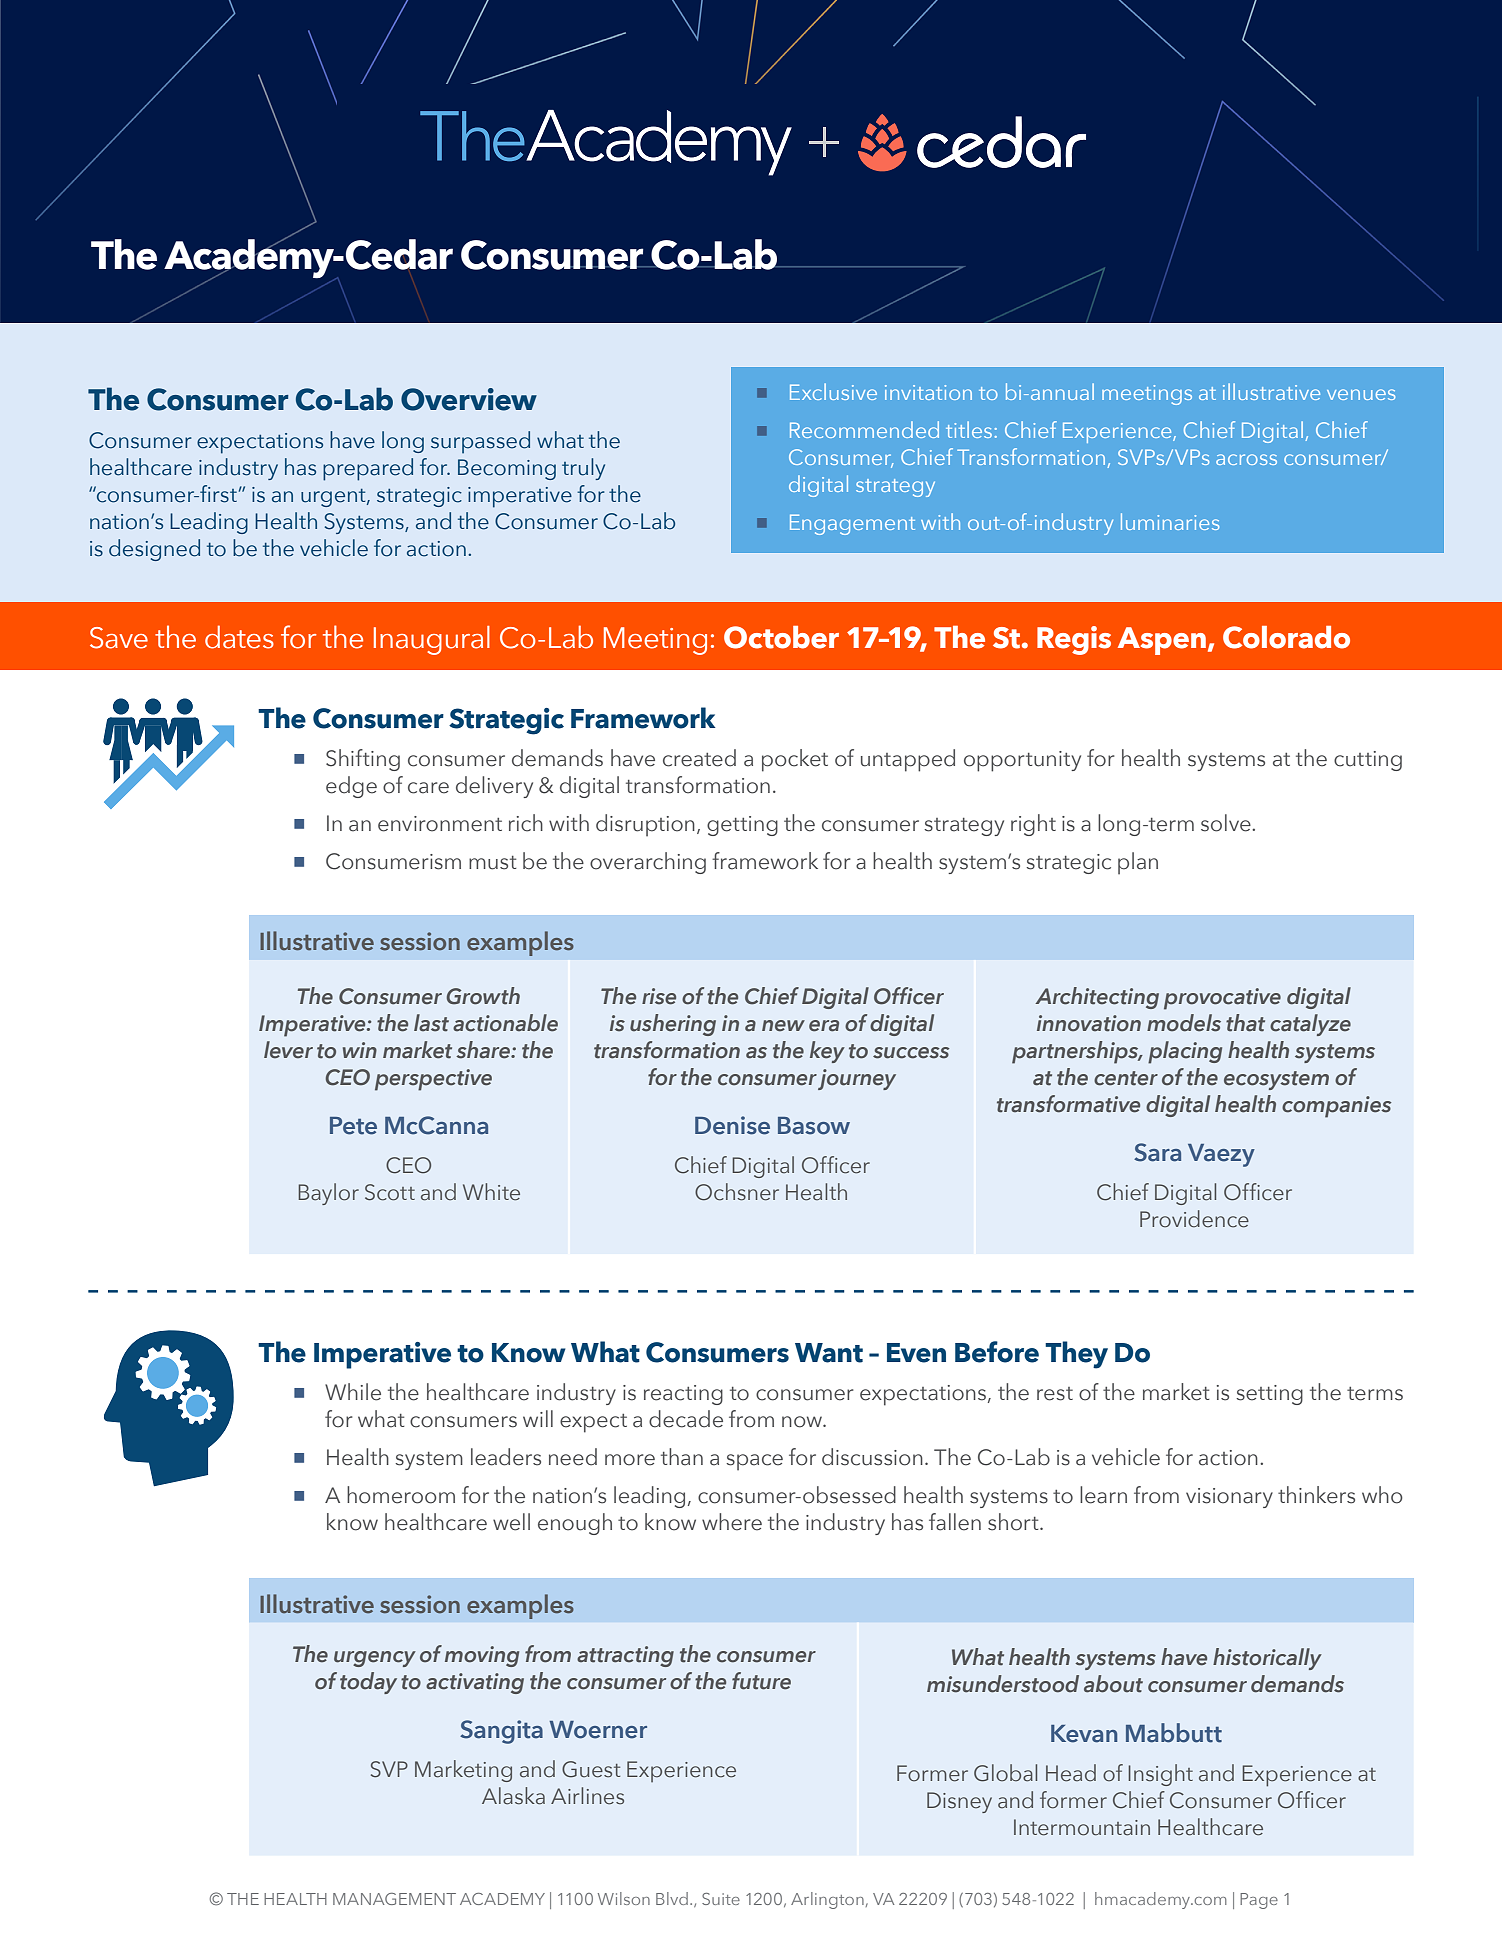 The height and width of the screenshot is (1944, 1502). Describe the element at coordinates (353, 1126) in the screenshot. I see `Pete` at that location.
